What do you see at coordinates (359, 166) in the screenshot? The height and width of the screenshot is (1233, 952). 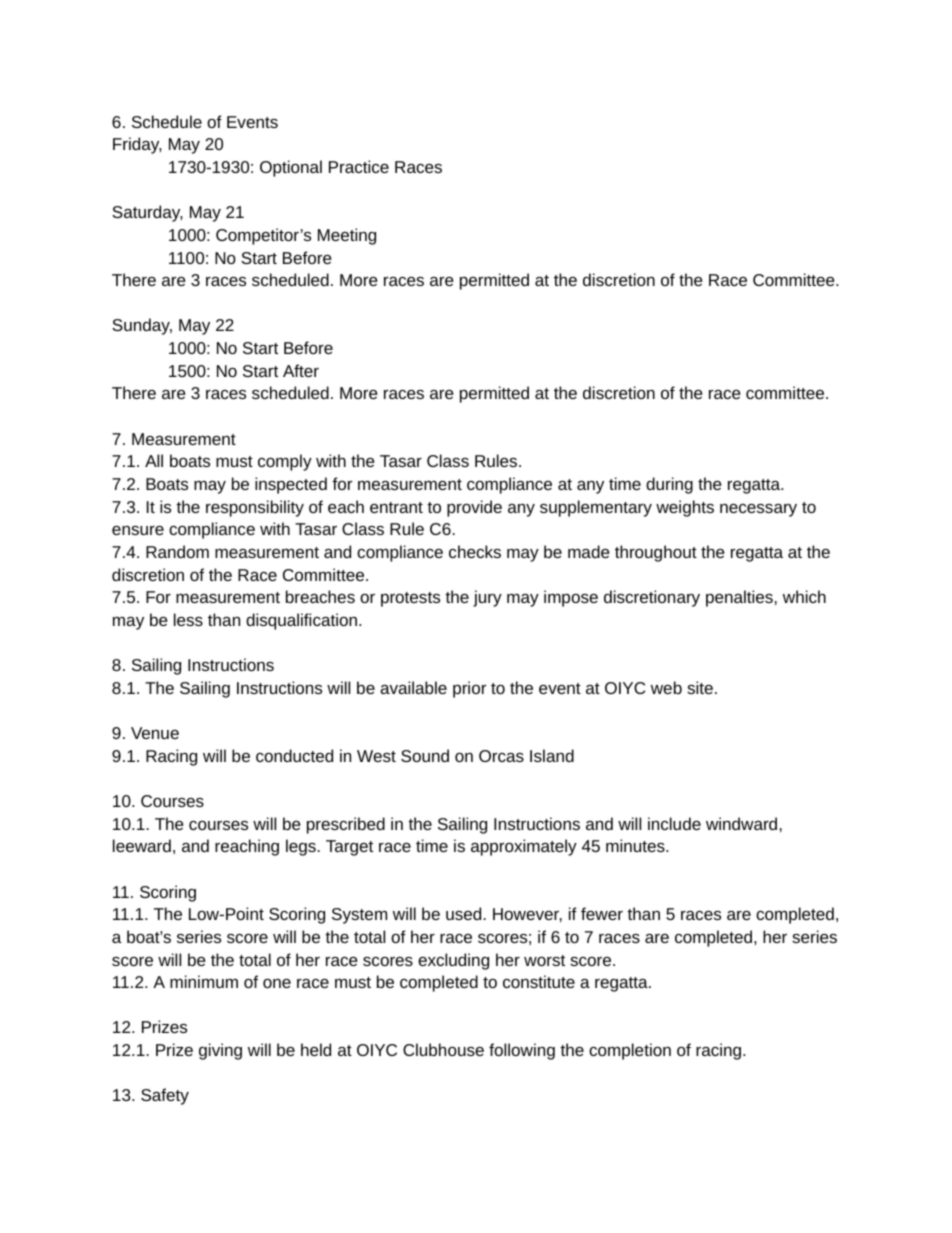 I see `Practice` at bounding box center [359, 166].
